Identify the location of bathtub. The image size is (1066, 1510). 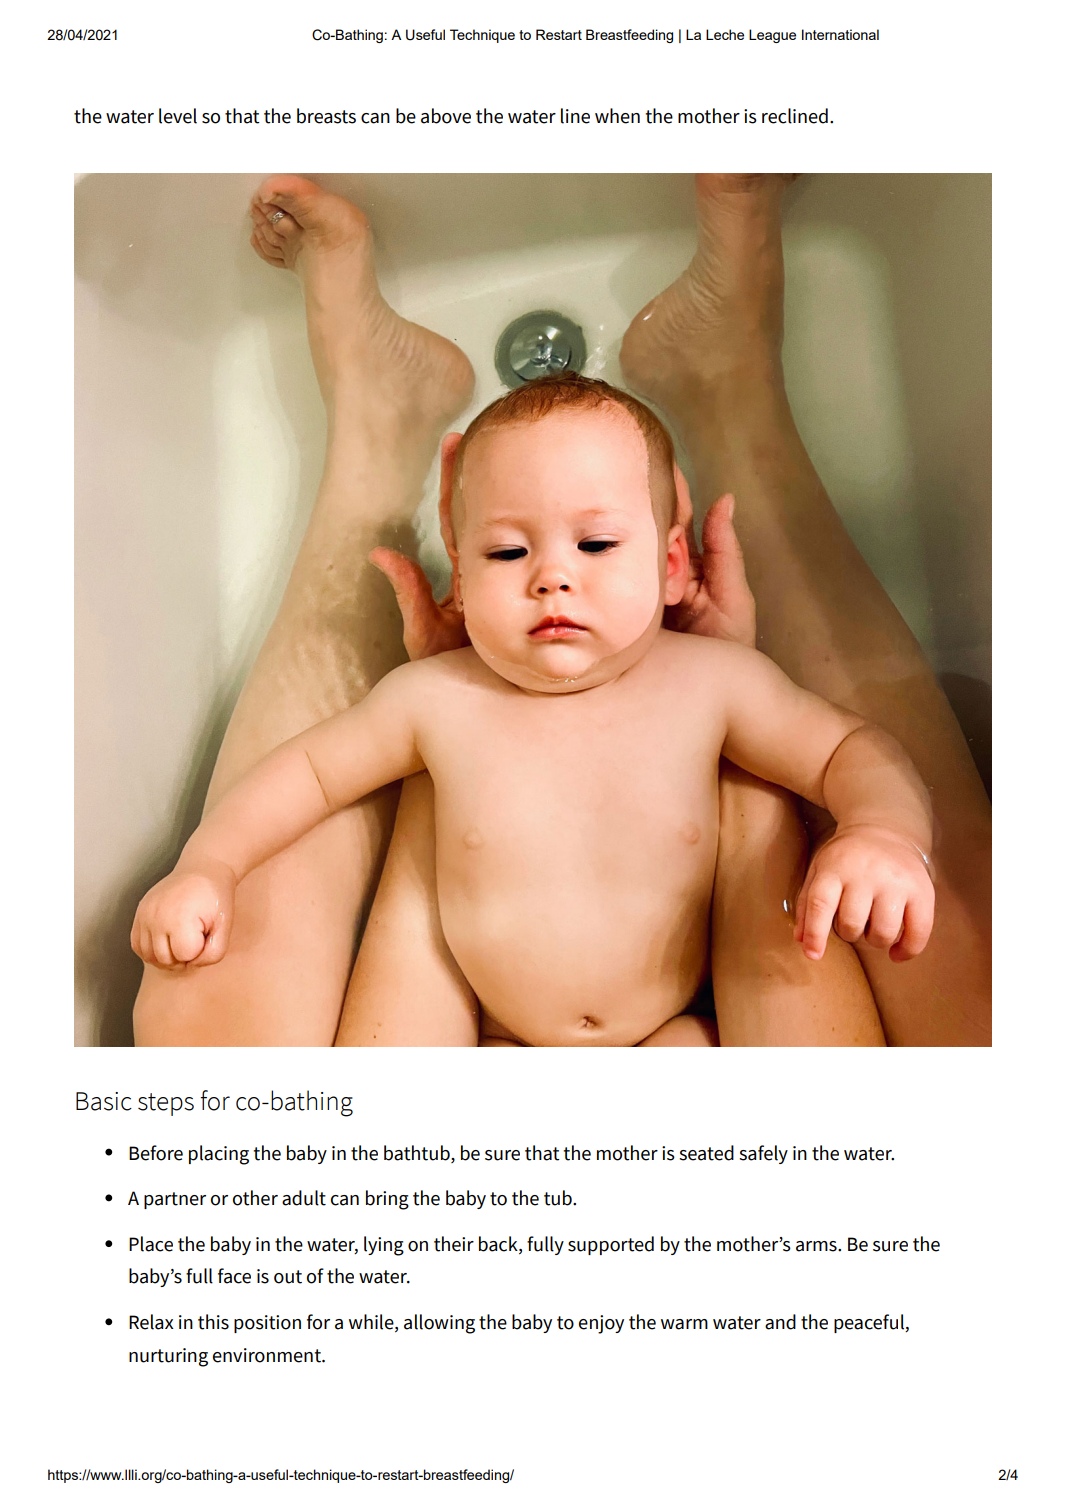
(418, 1153).
